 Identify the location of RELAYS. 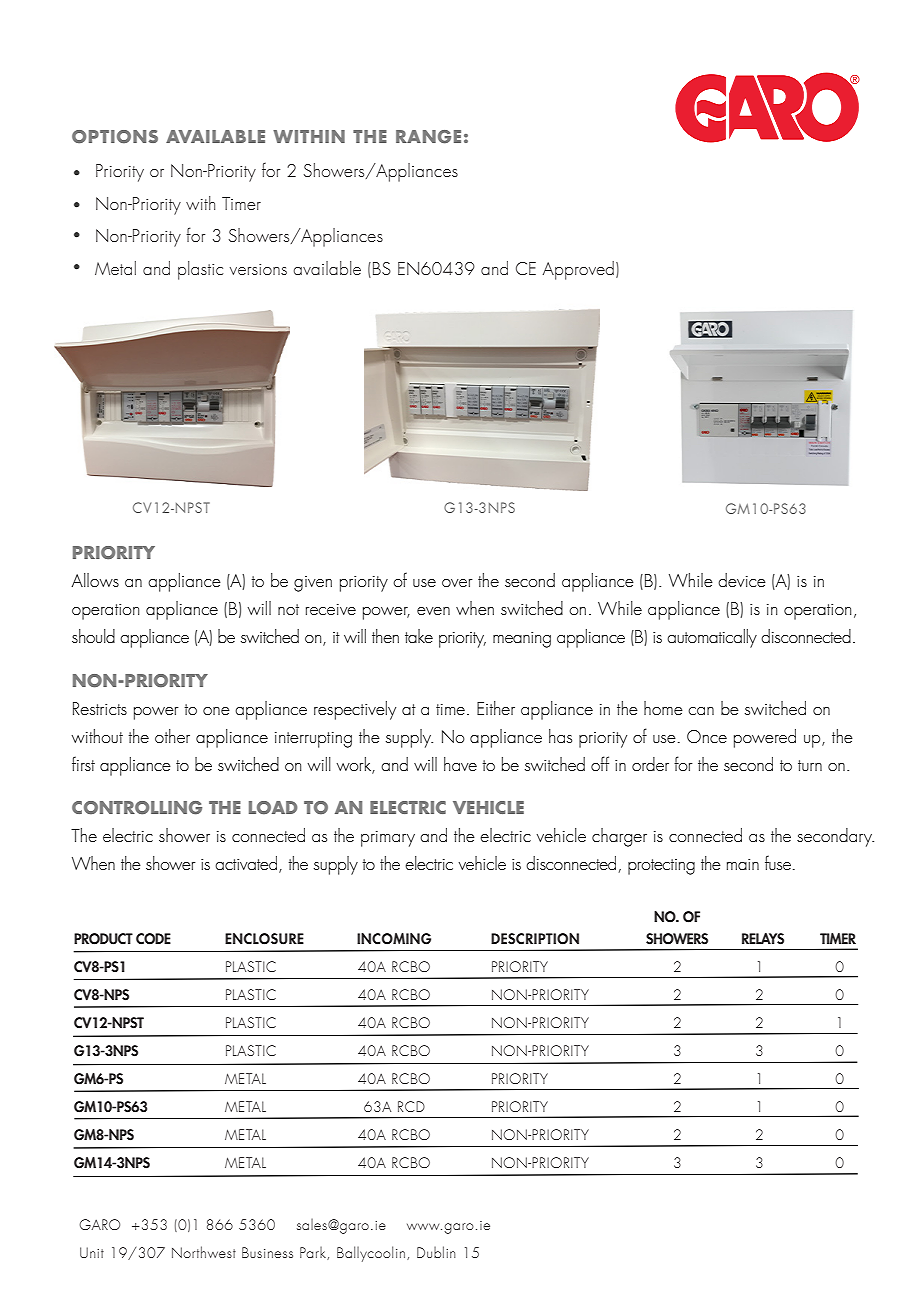
(763, 939).
